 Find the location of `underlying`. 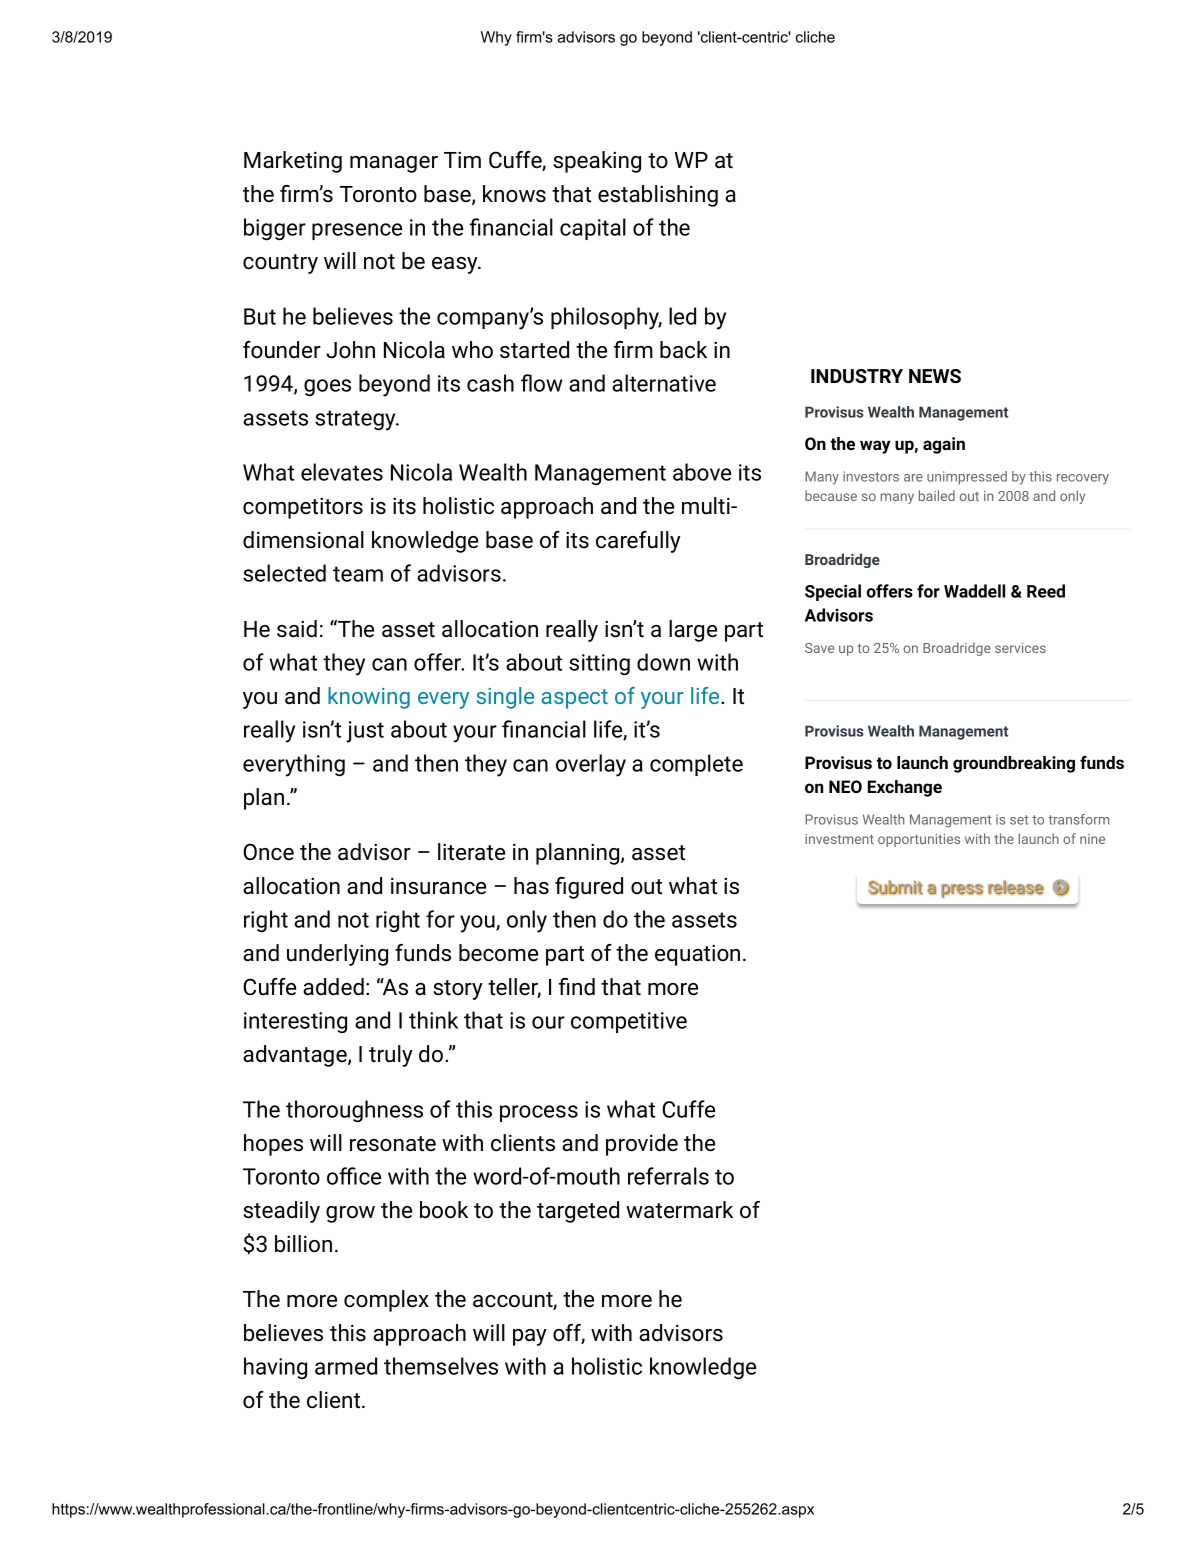

underlying is located at coordinates (337, 955).
